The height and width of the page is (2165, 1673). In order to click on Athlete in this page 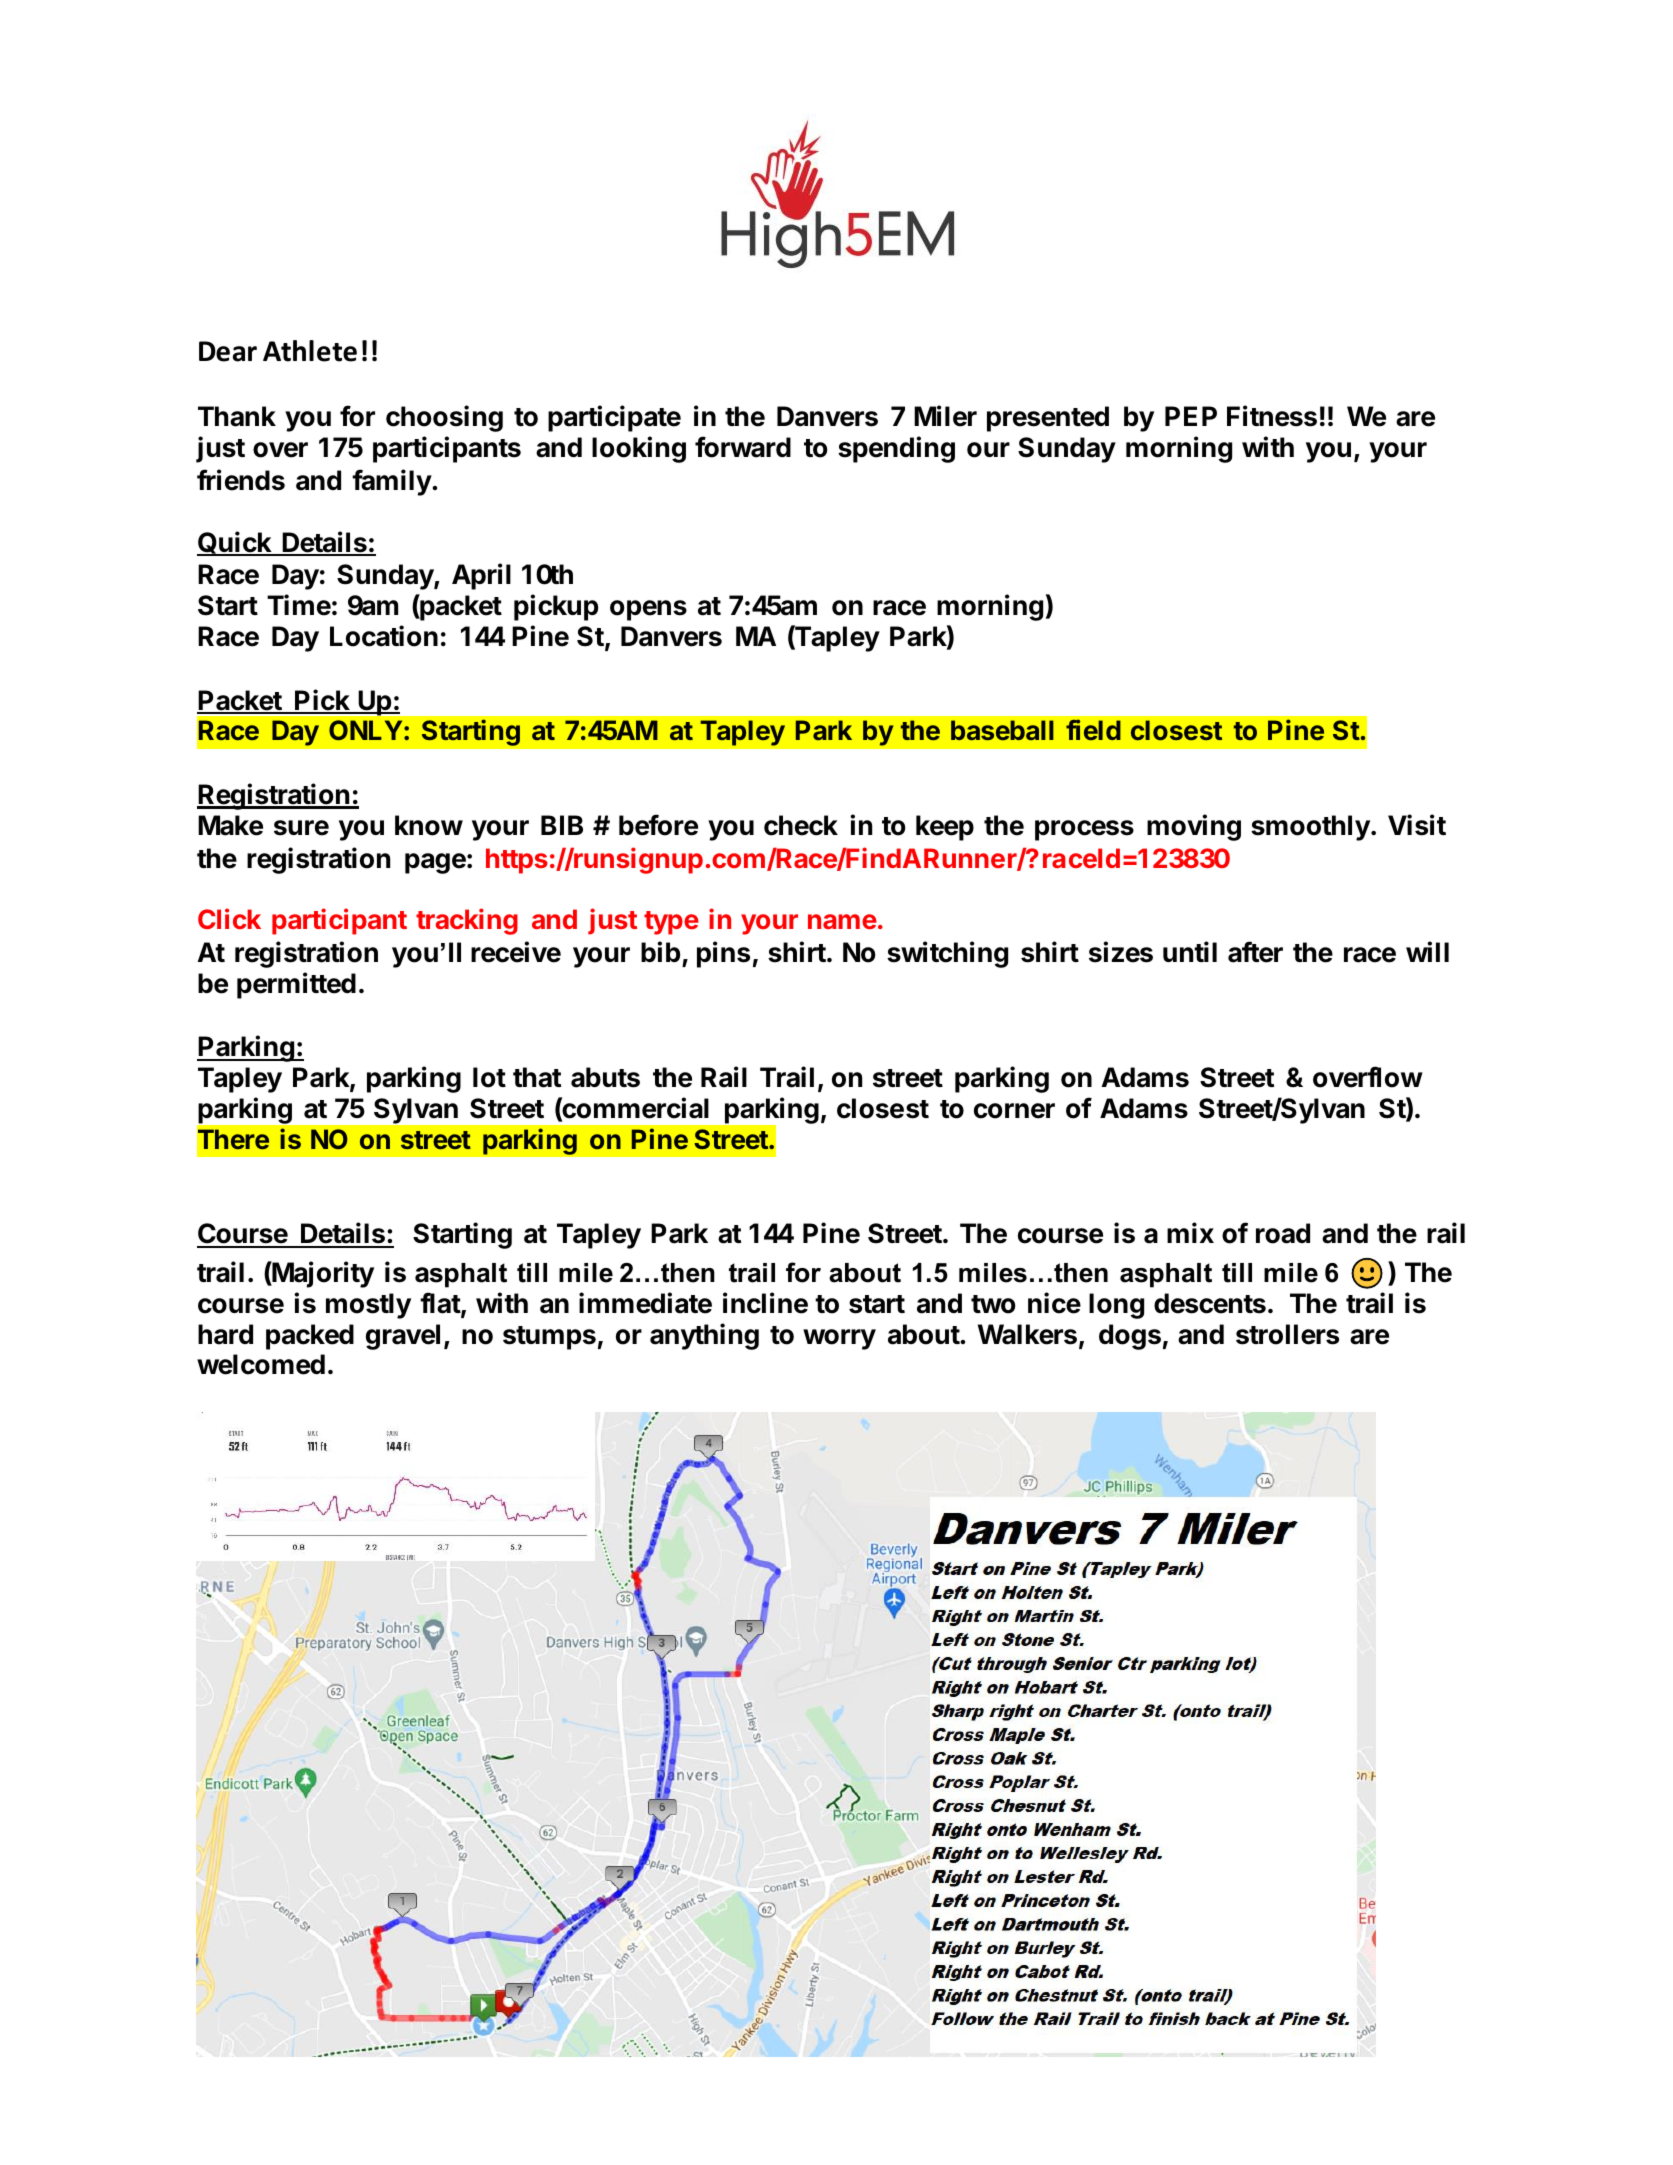, I will do `click(310, 351)`.
